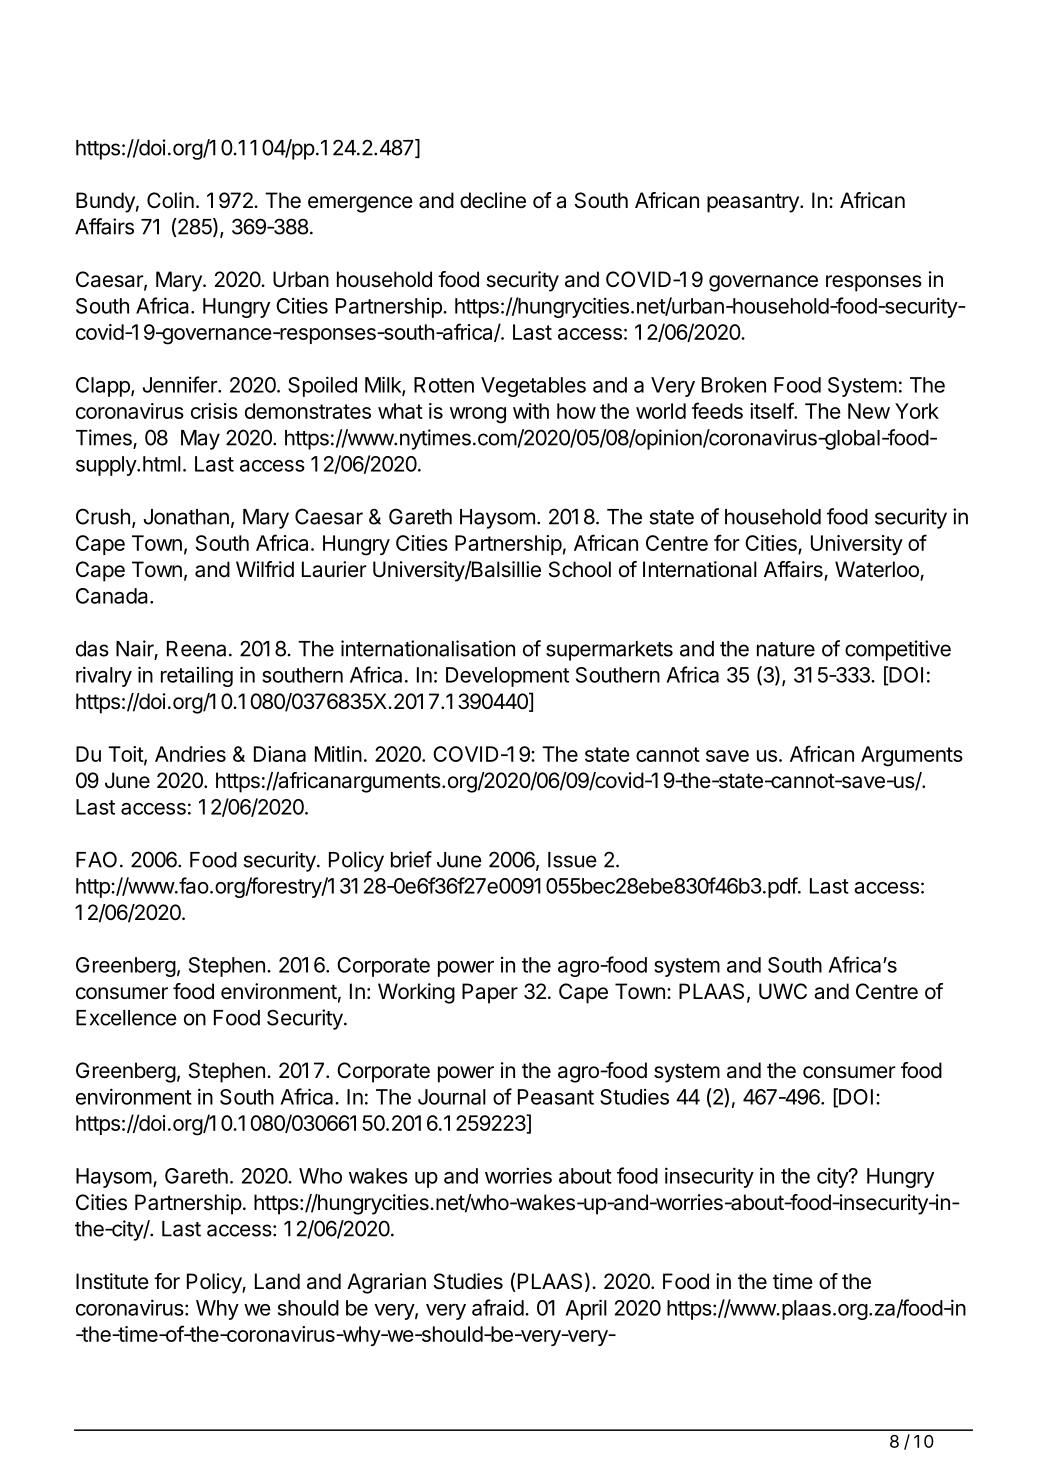 This document has height=1480, width=1047. What do you see at coordinates (493, 200) in the document?
I see `decline` at bounding box center [493, 200].
